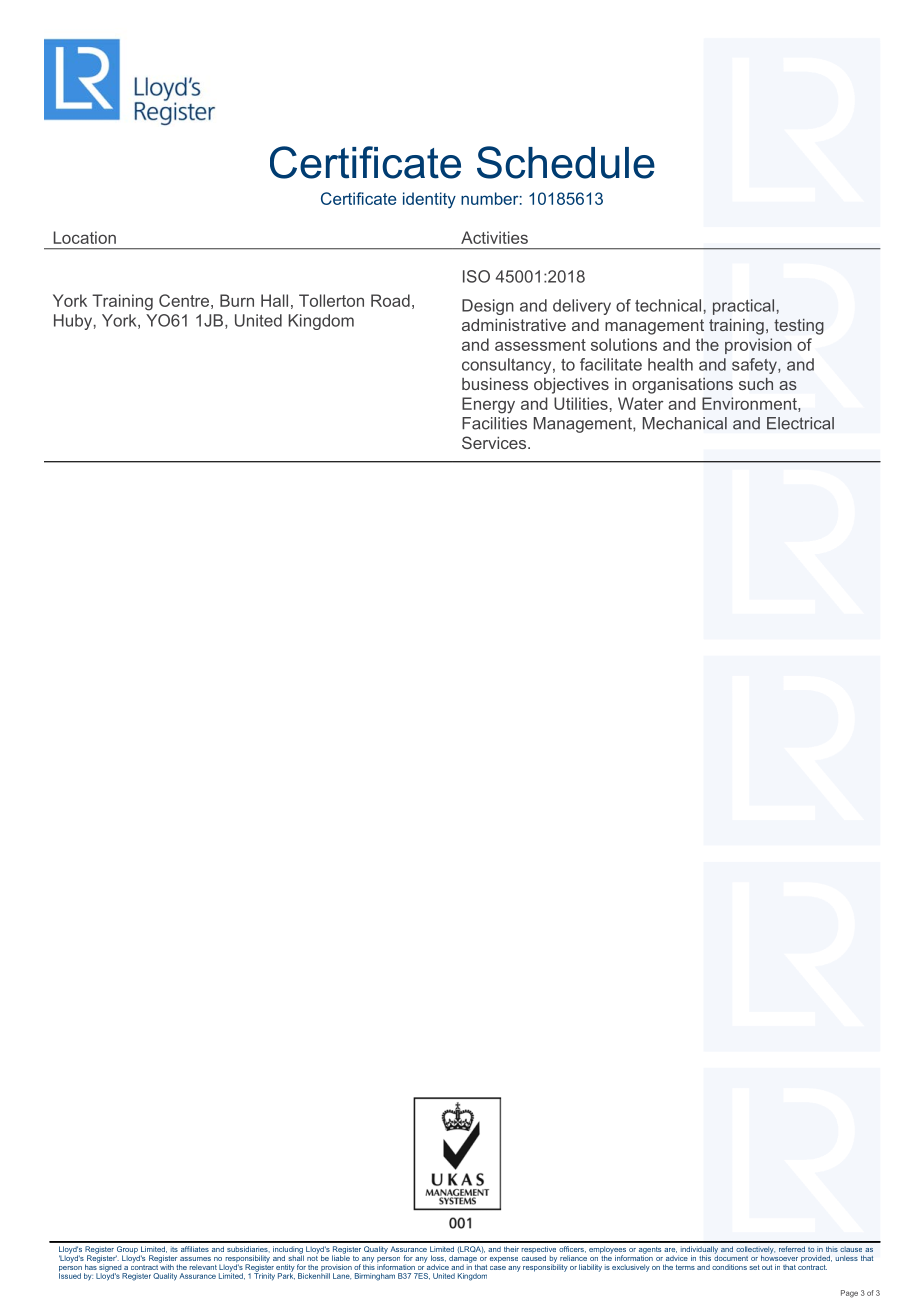 The image size is (924, 1308). What do you see at coordinates (237, 300) in the screenshot?
I see `Burn` at bounding box center [237, 300].
